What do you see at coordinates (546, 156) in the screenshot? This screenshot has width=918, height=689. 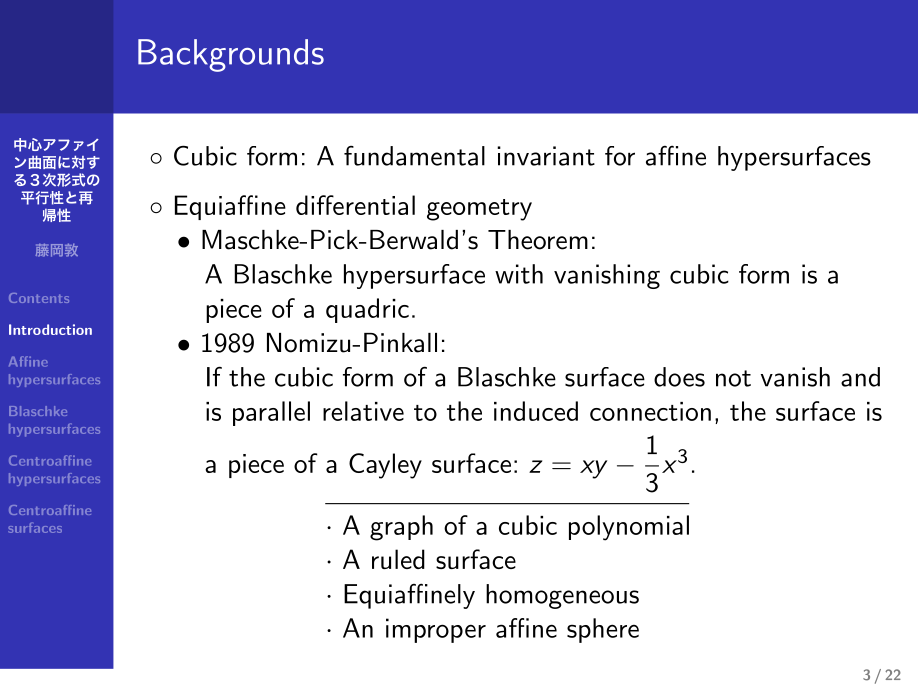 I see `invariant` at bounding box center [546, 156].
